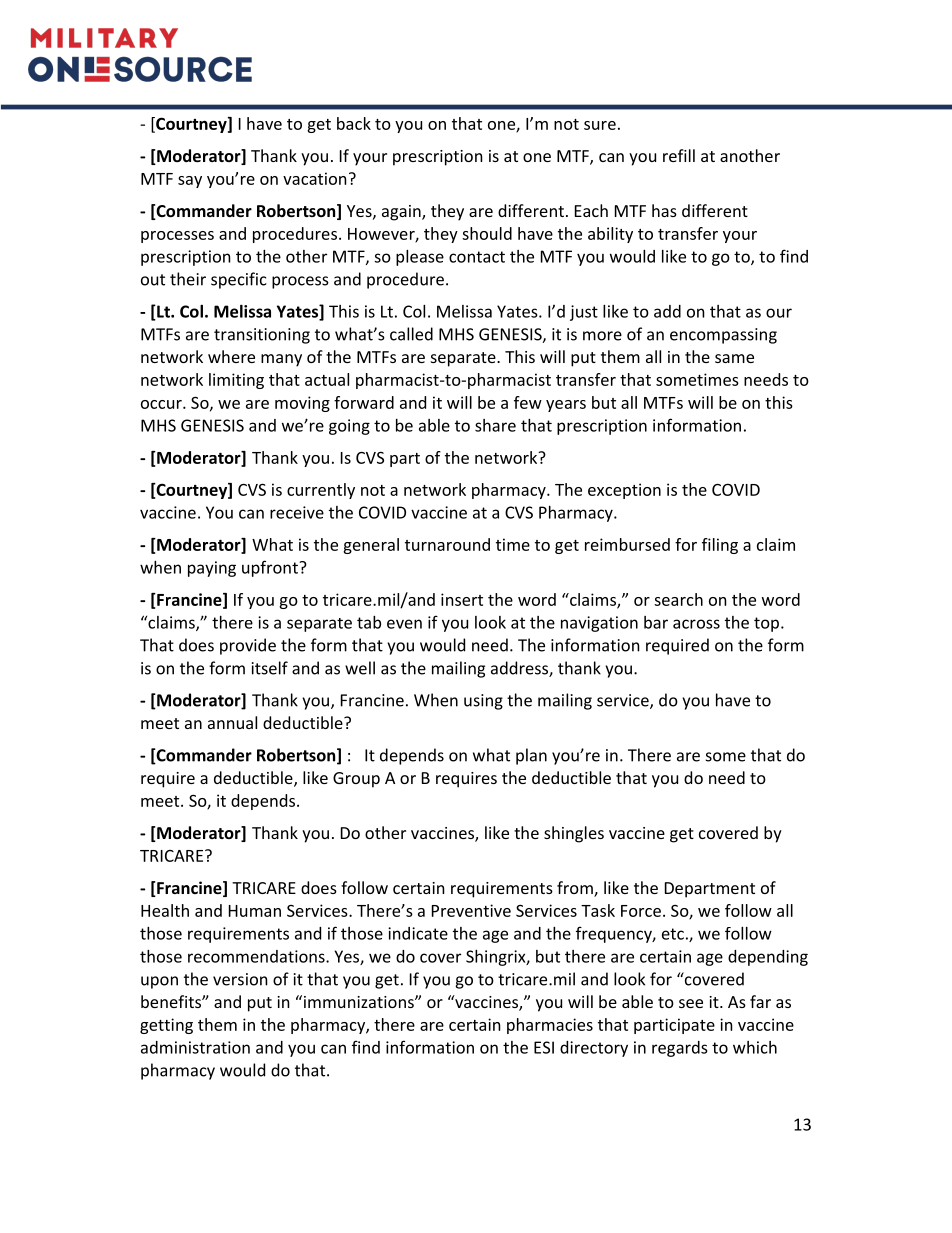 The height and width of the document is (1233, 952). What do you see at coordinates (232, 722) in the document?
I see `annual` at bounding box center [232, 722].
